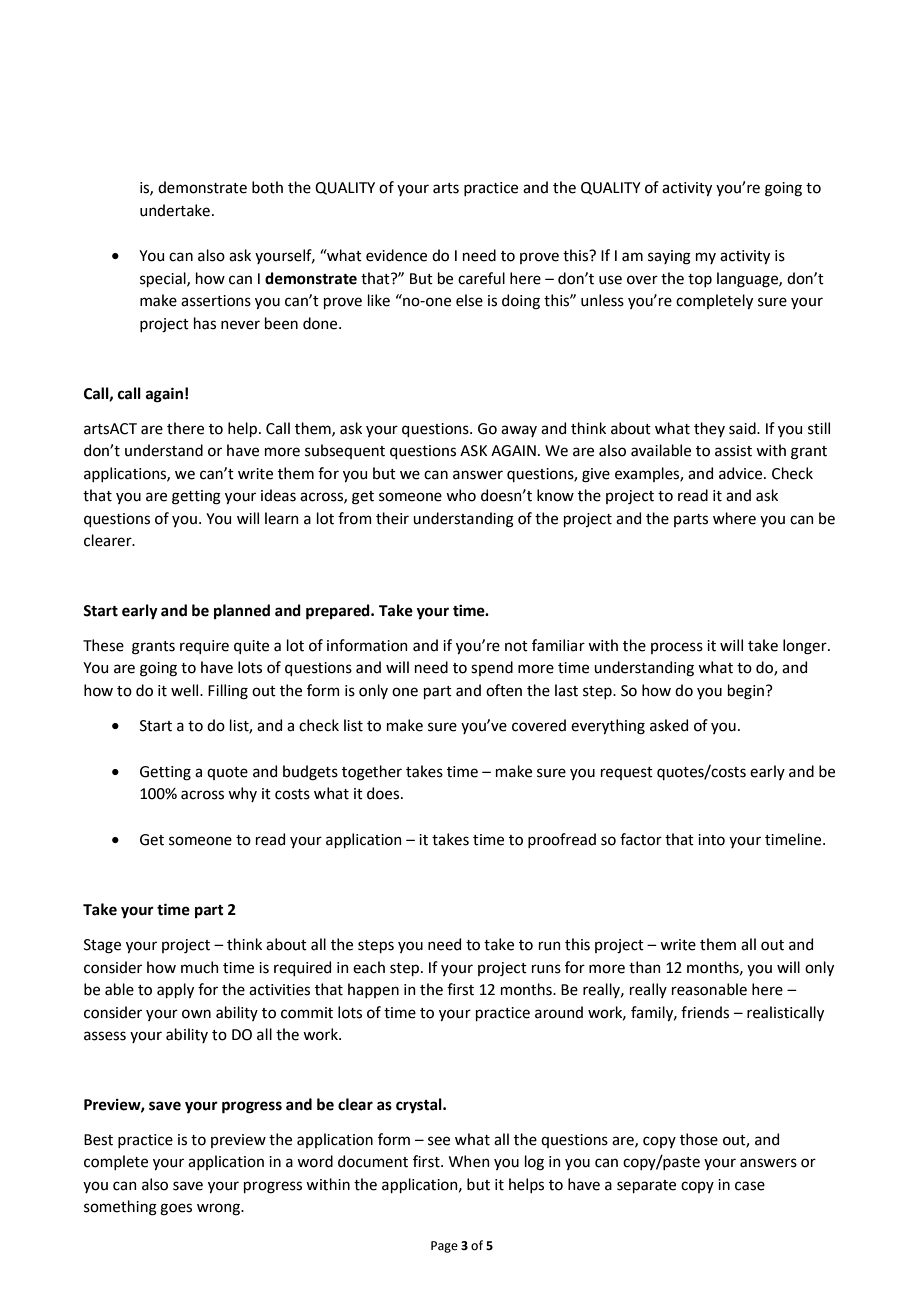  I want to click on often, so click(504, 690).
